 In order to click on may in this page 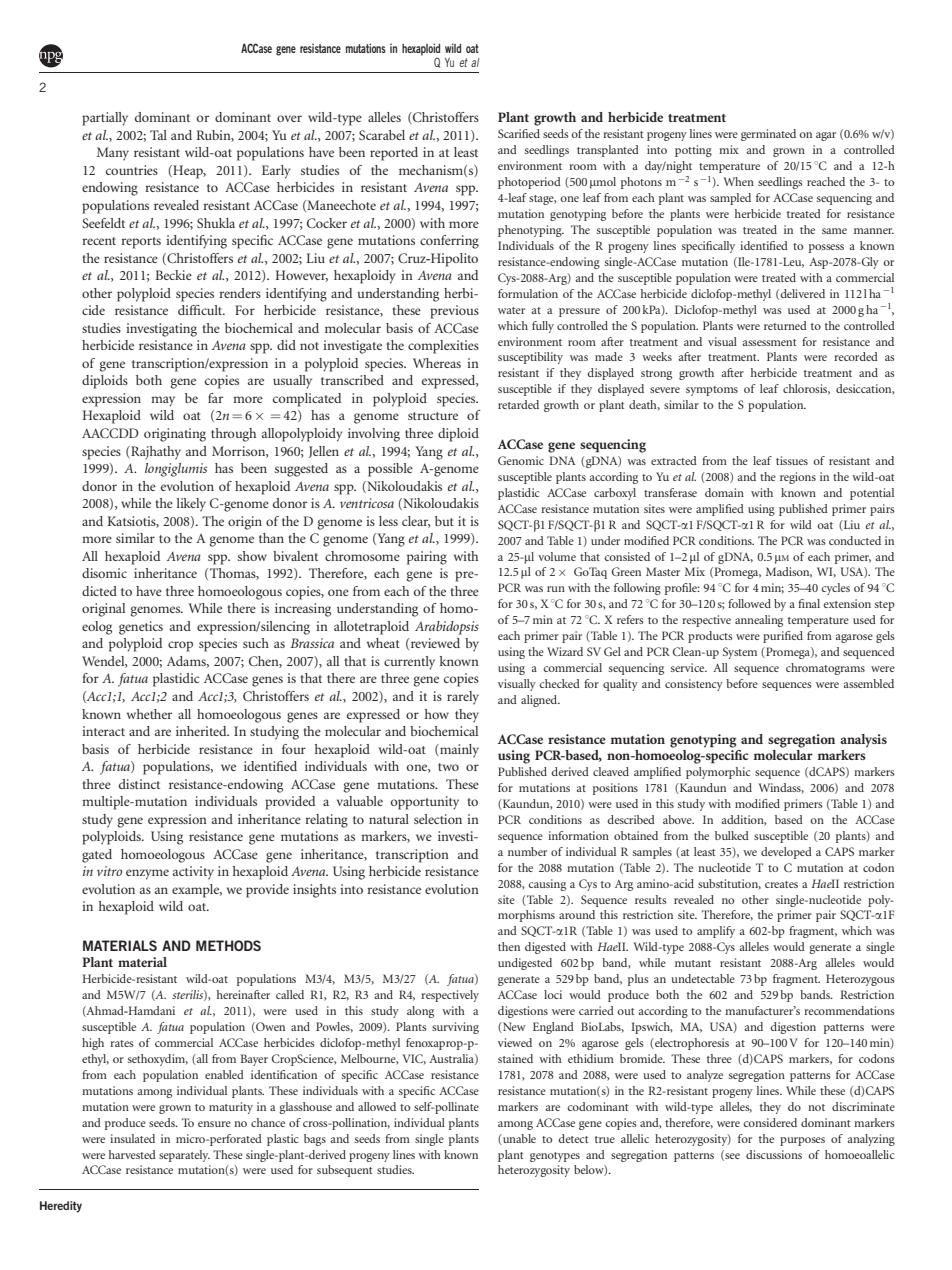, I will do `click(163, 401)`.
